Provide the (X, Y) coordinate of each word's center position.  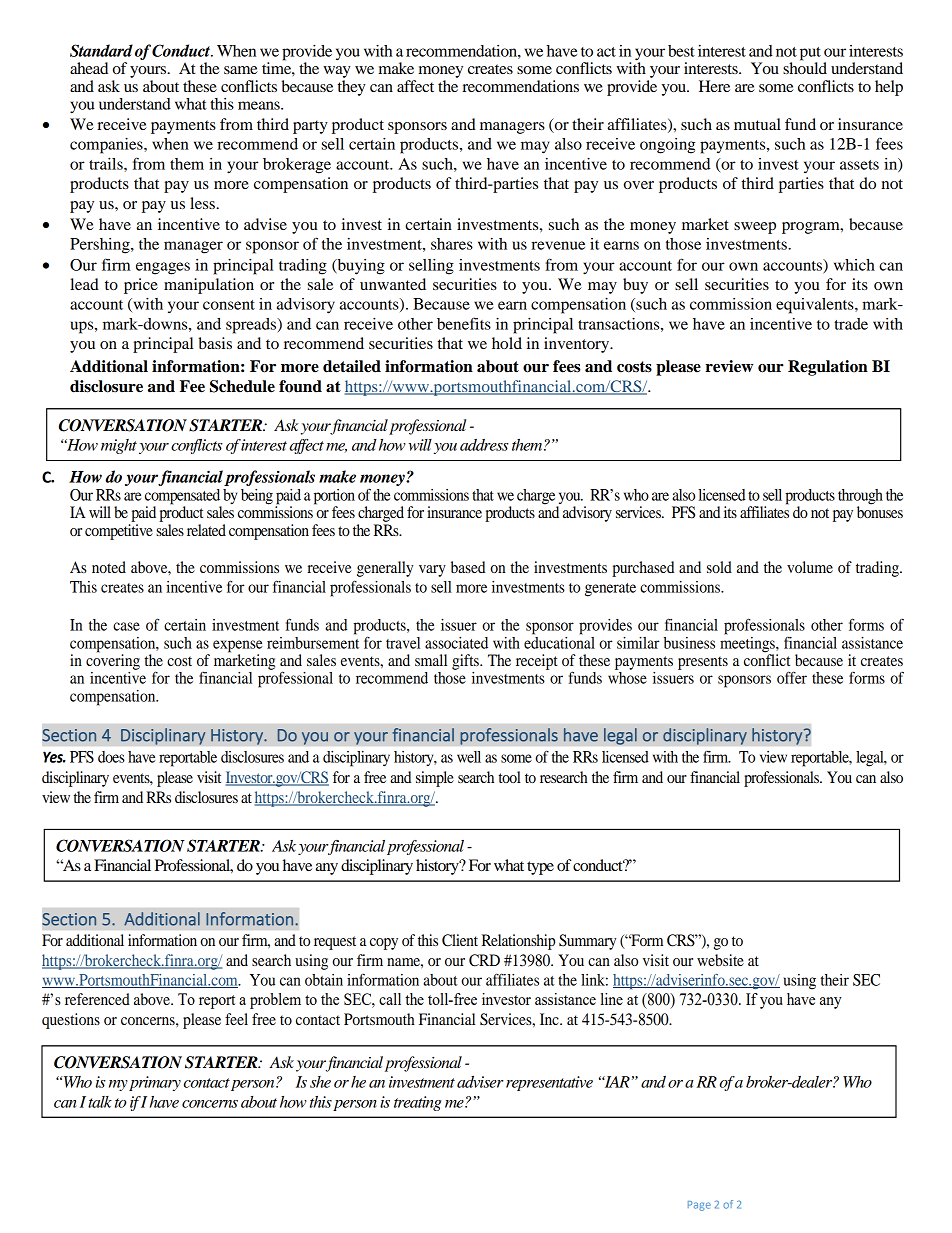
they (352, 88)
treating (417, 1103)
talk (100, 1102)
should (805, 67)
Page (699, 1206)
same (241, 70)
